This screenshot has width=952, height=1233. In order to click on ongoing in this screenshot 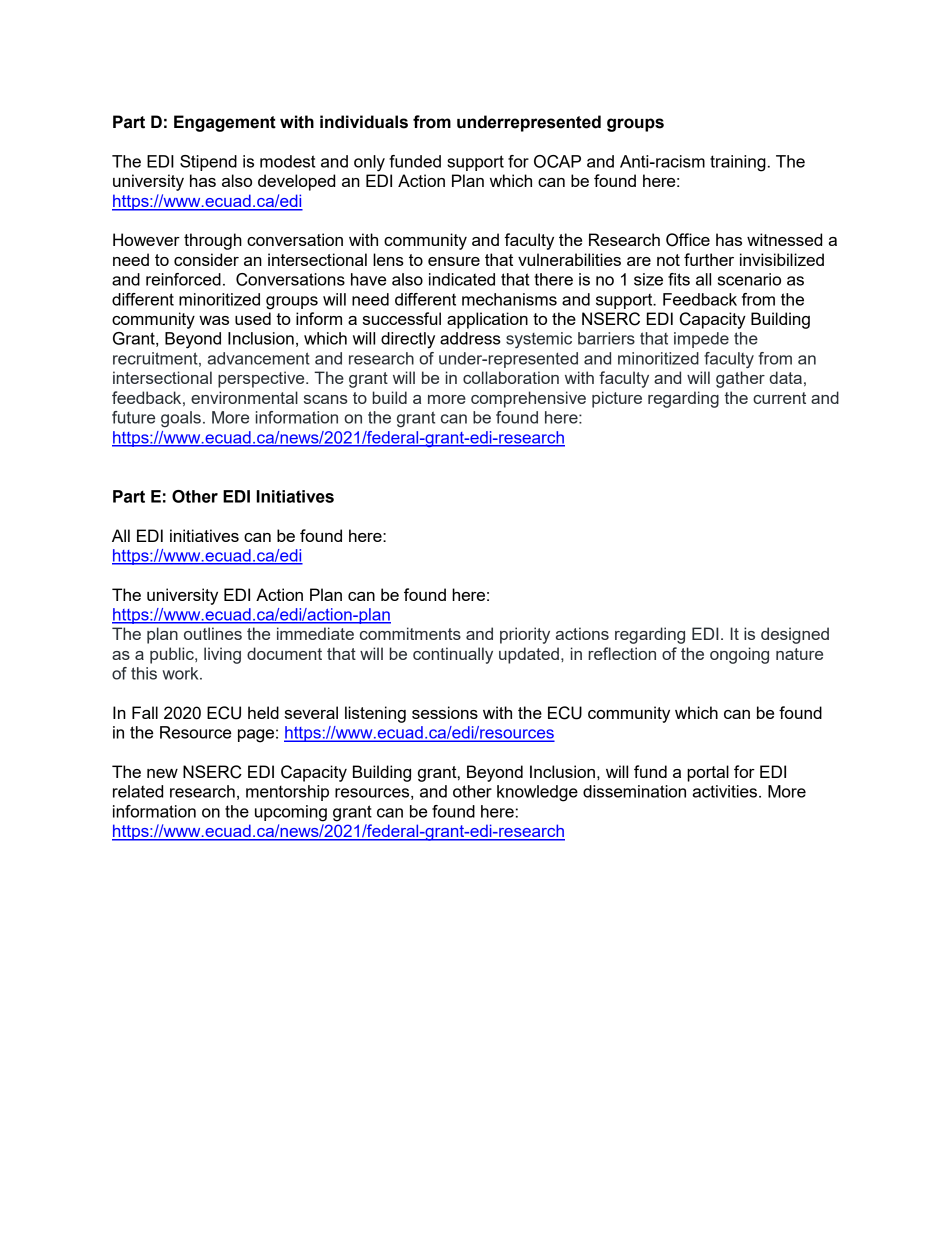, I will do `click(739, 655)`.
